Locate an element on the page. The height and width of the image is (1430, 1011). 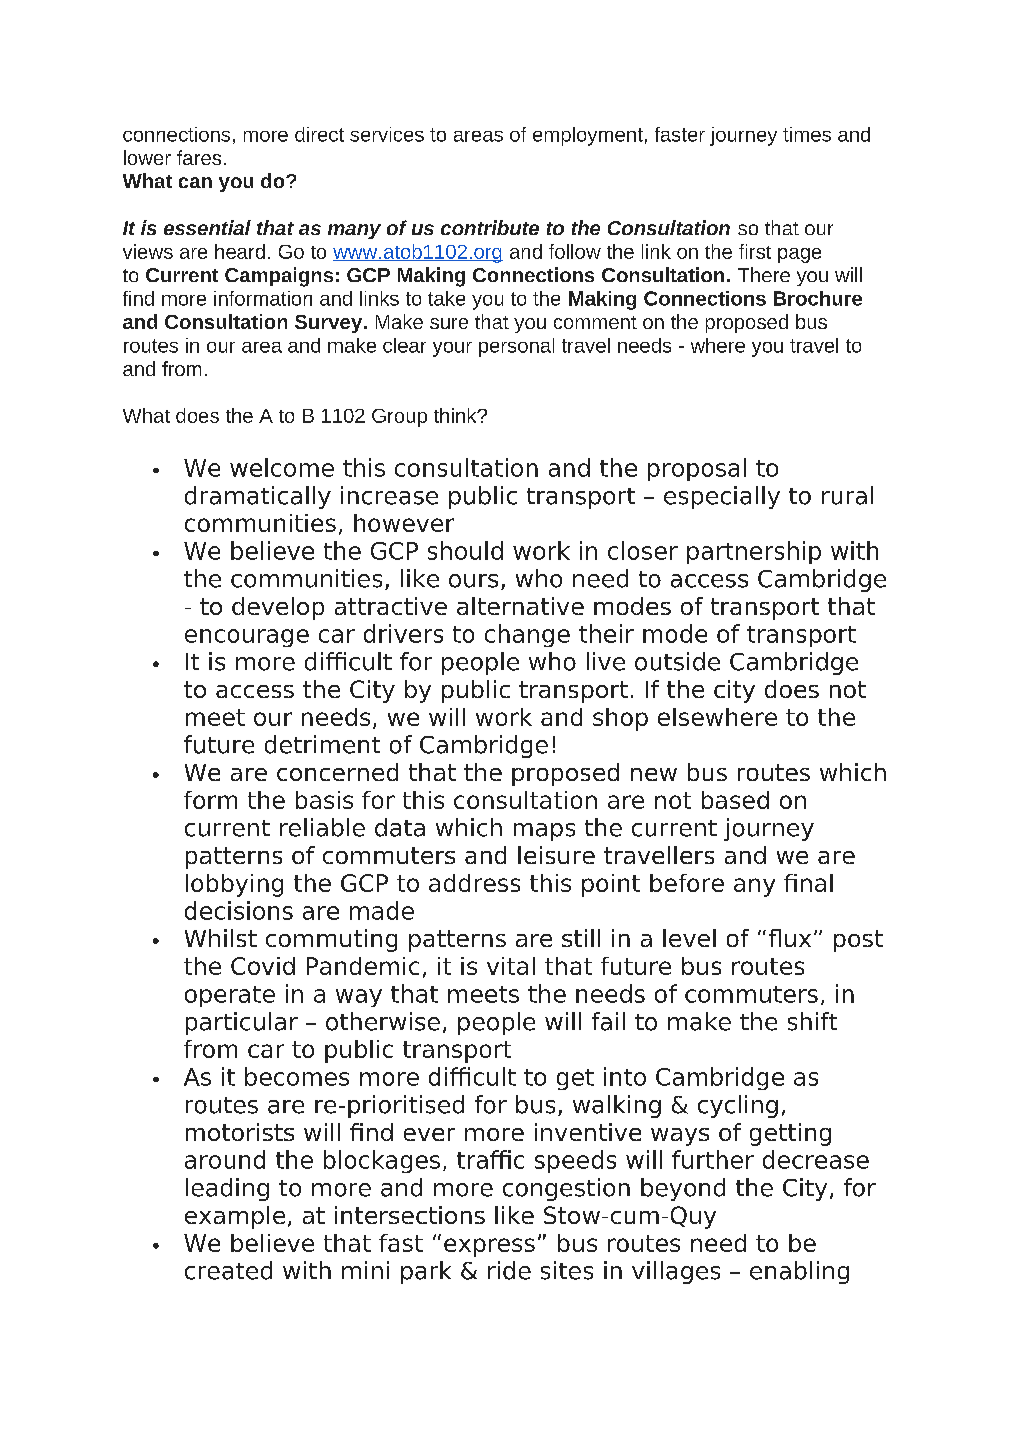
contribute is located at coordinates (490, 227).
